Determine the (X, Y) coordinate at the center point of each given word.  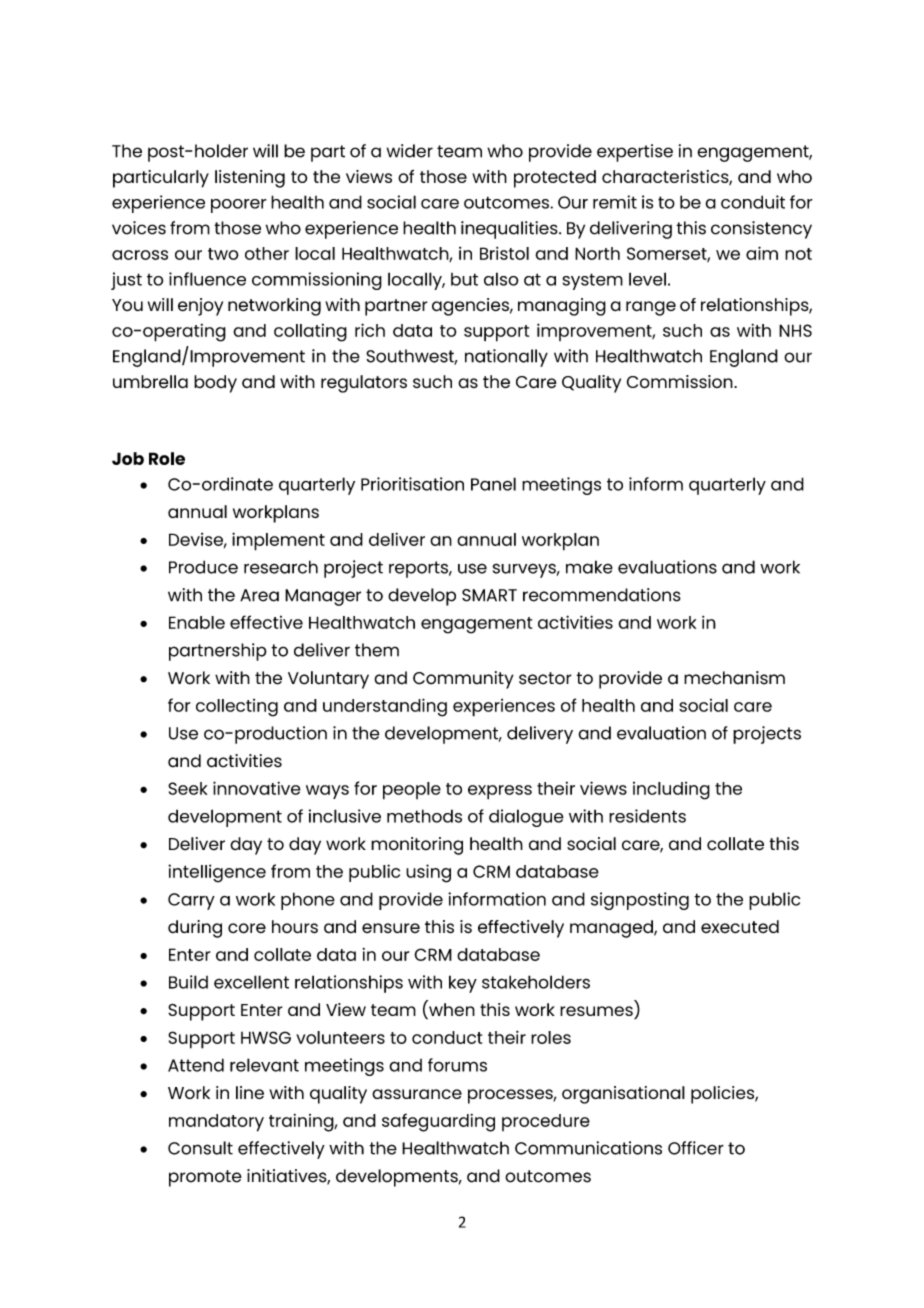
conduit (753, 202)
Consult (200, 1148)
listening (250, 179)
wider (410, 151)
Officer (696, 1148)
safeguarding (438, 1122)
